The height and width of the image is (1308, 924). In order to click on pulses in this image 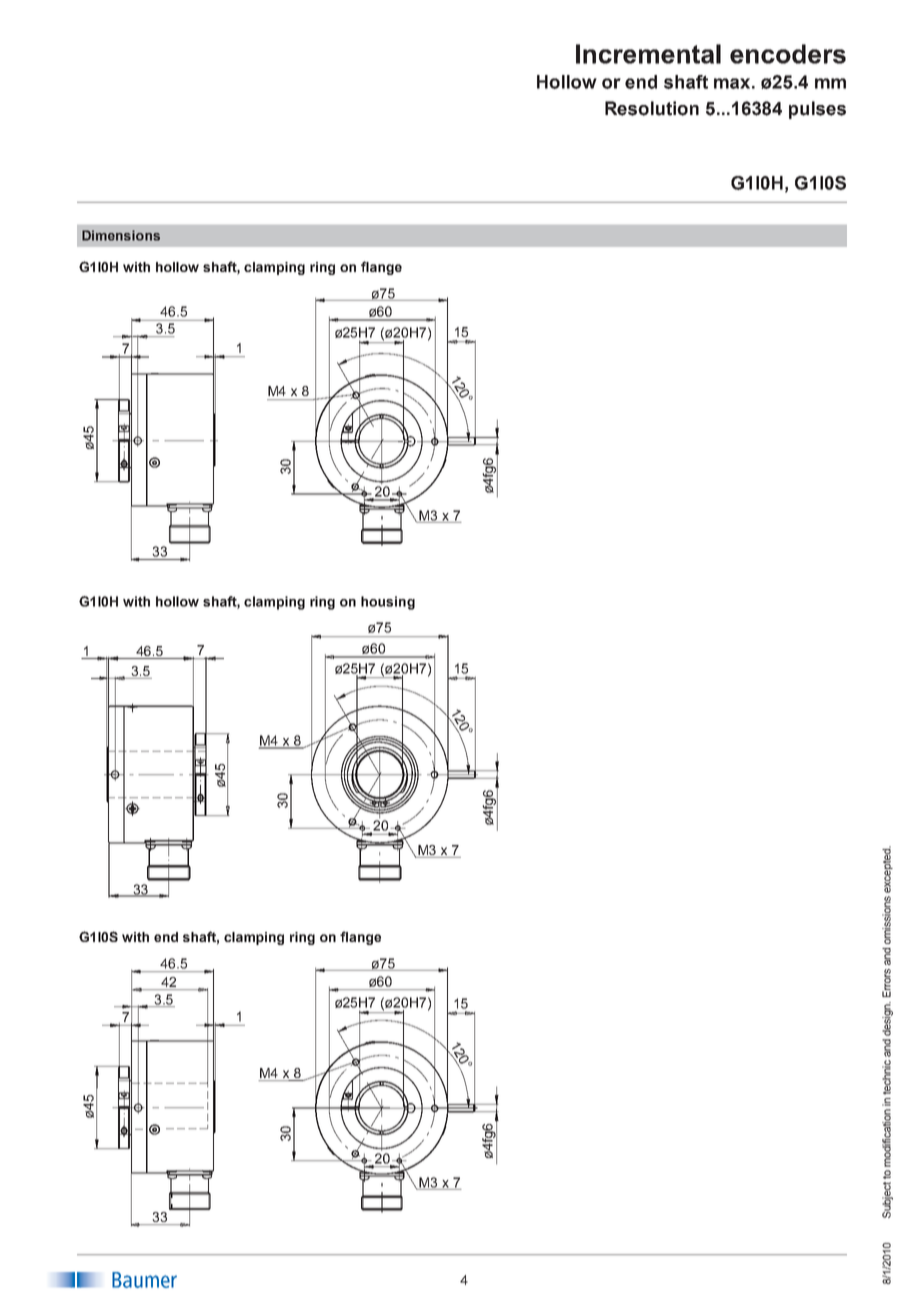, I will do `click(817, 110)`.
